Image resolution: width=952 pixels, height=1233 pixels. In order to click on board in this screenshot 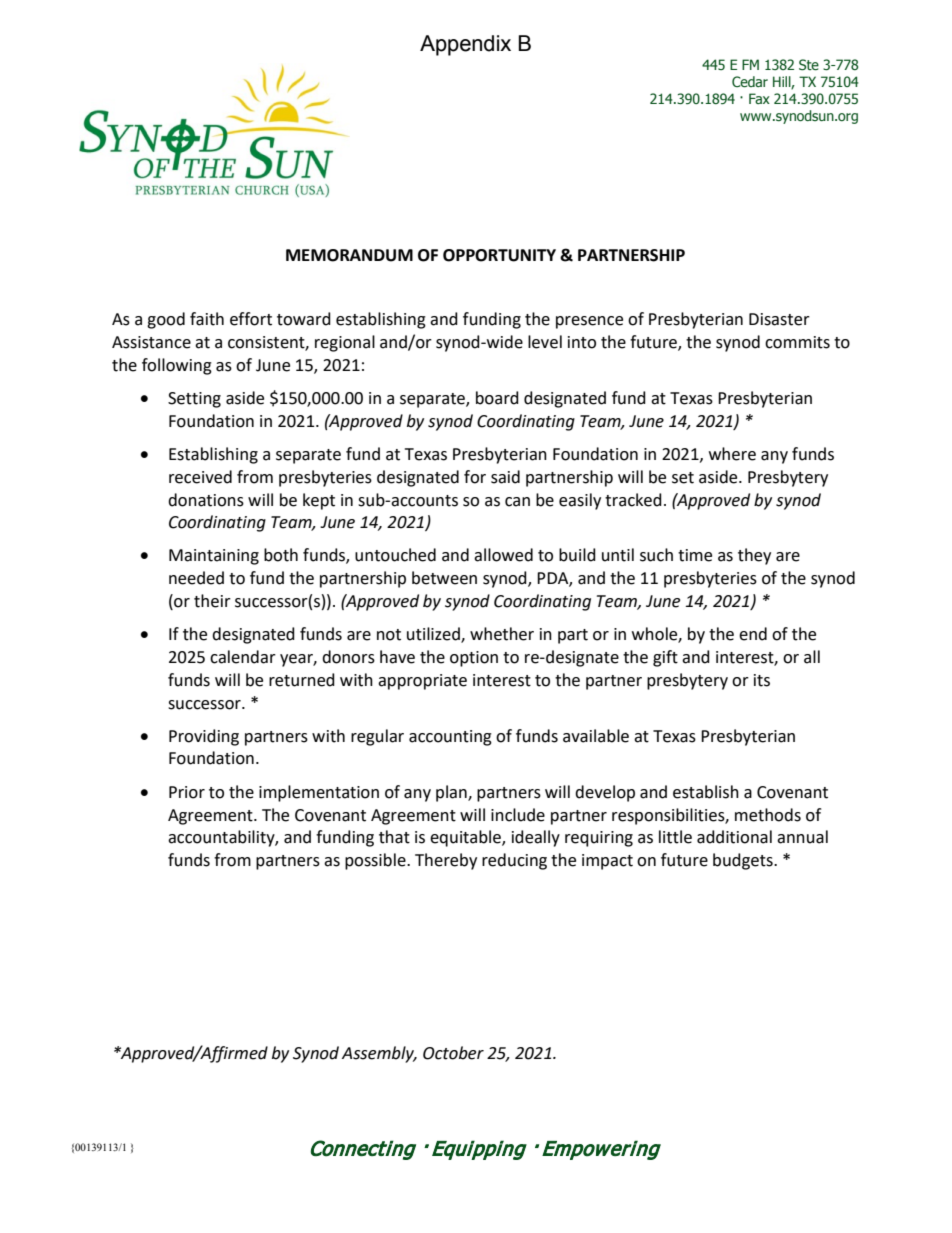, I will do `click(497, 398)`.
